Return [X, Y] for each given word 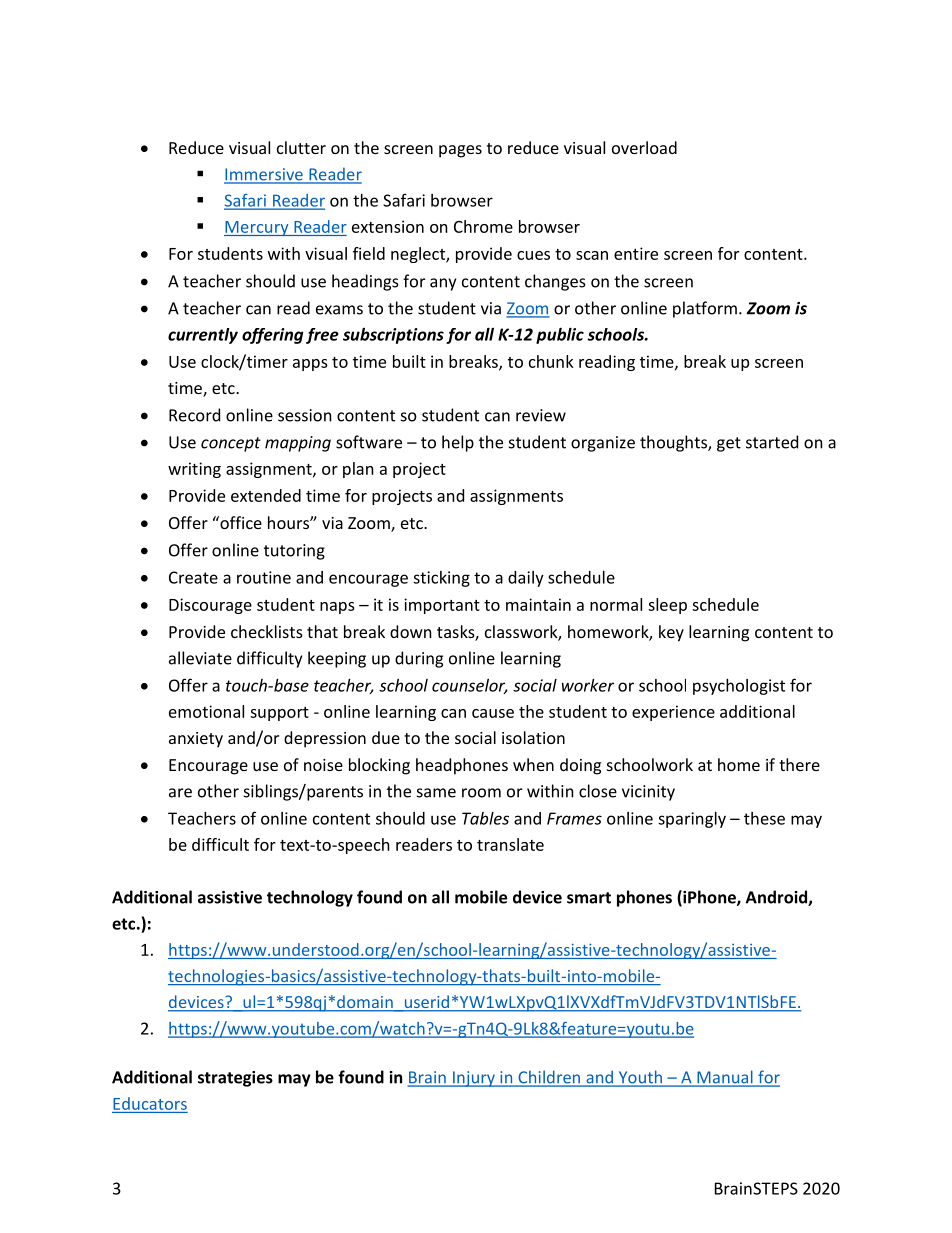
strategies [235, 1079]
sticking [441, 579]
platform [705, 309]
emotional [206, 711]
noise [323, 765]
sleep [667, 606]
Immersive [264, 175]
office [240, 522]
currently [203, 336]
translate [510, 844]
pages [460, 151]
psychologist [739, 687]
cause [493, 713]
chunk [551, 361]
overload [644, 147]
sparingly [692, 820]
